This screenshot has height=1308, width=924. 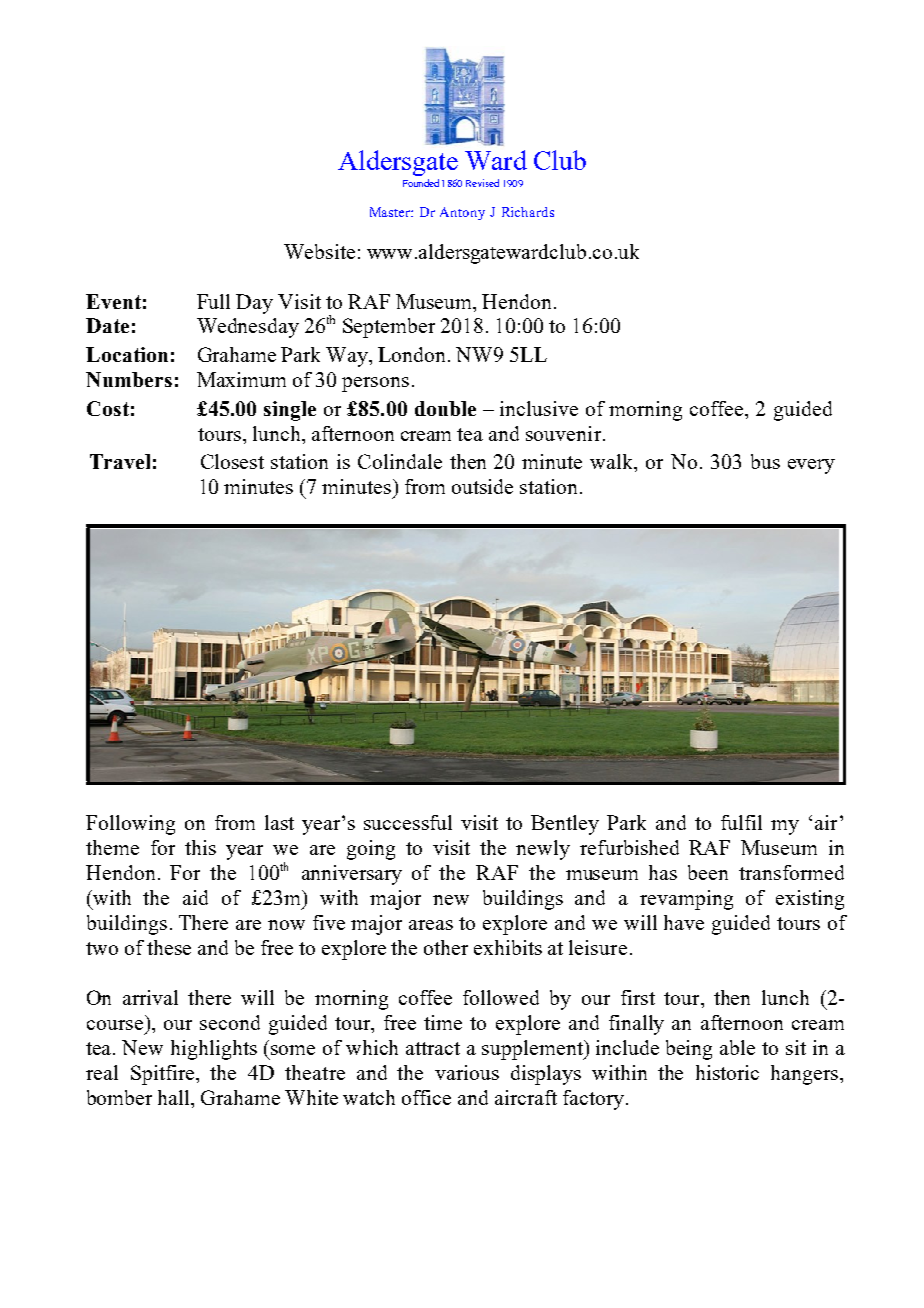 I want to click on Antony, so click(x=462, y=213).
